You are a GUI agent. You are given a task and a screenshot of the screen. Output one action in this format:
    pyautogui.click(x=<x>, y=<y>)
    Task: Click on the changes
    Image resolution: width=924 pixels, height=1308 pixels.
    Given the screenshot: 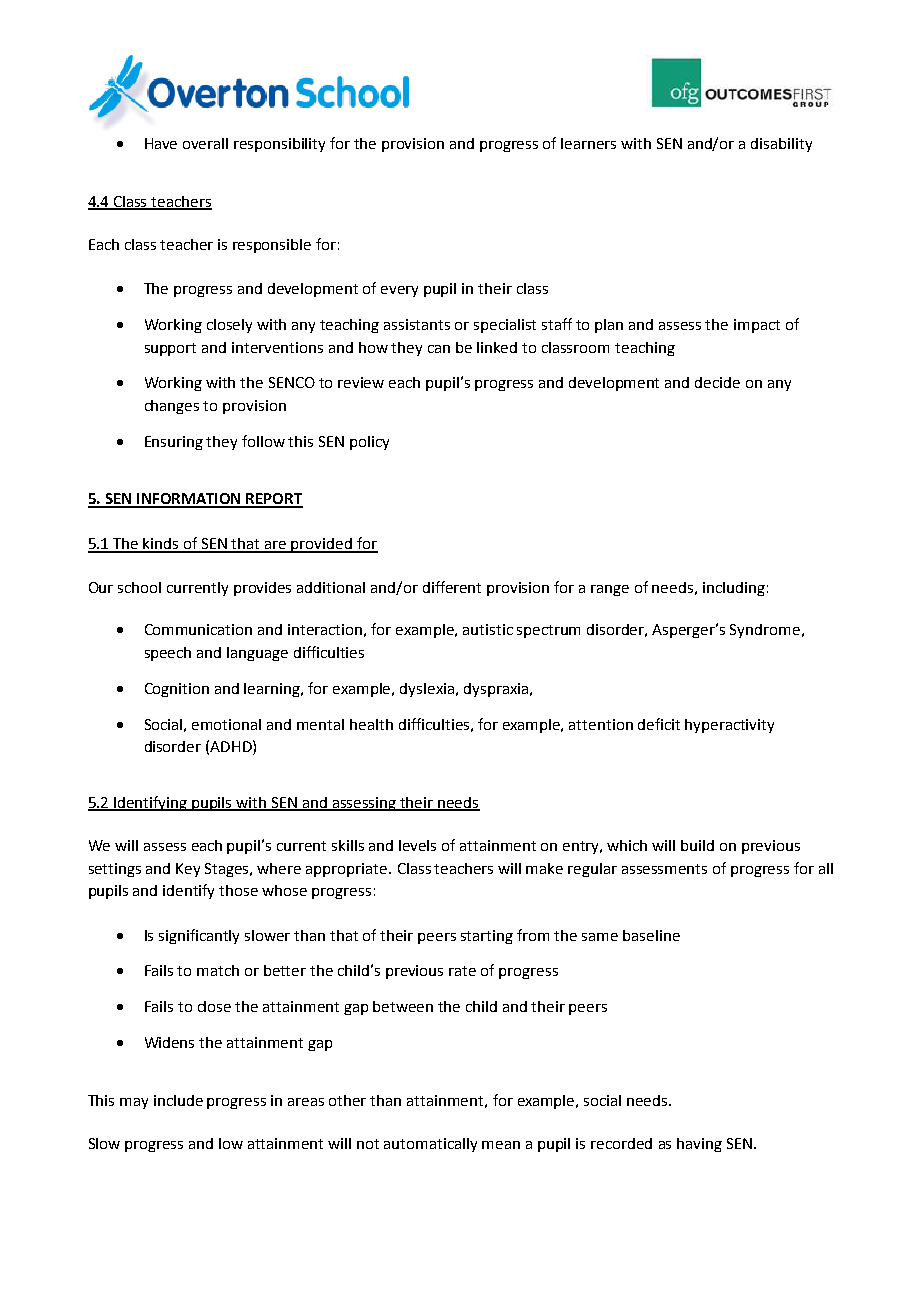 What is the action you would take?
    pyautogui.click(x=172, y=407)
